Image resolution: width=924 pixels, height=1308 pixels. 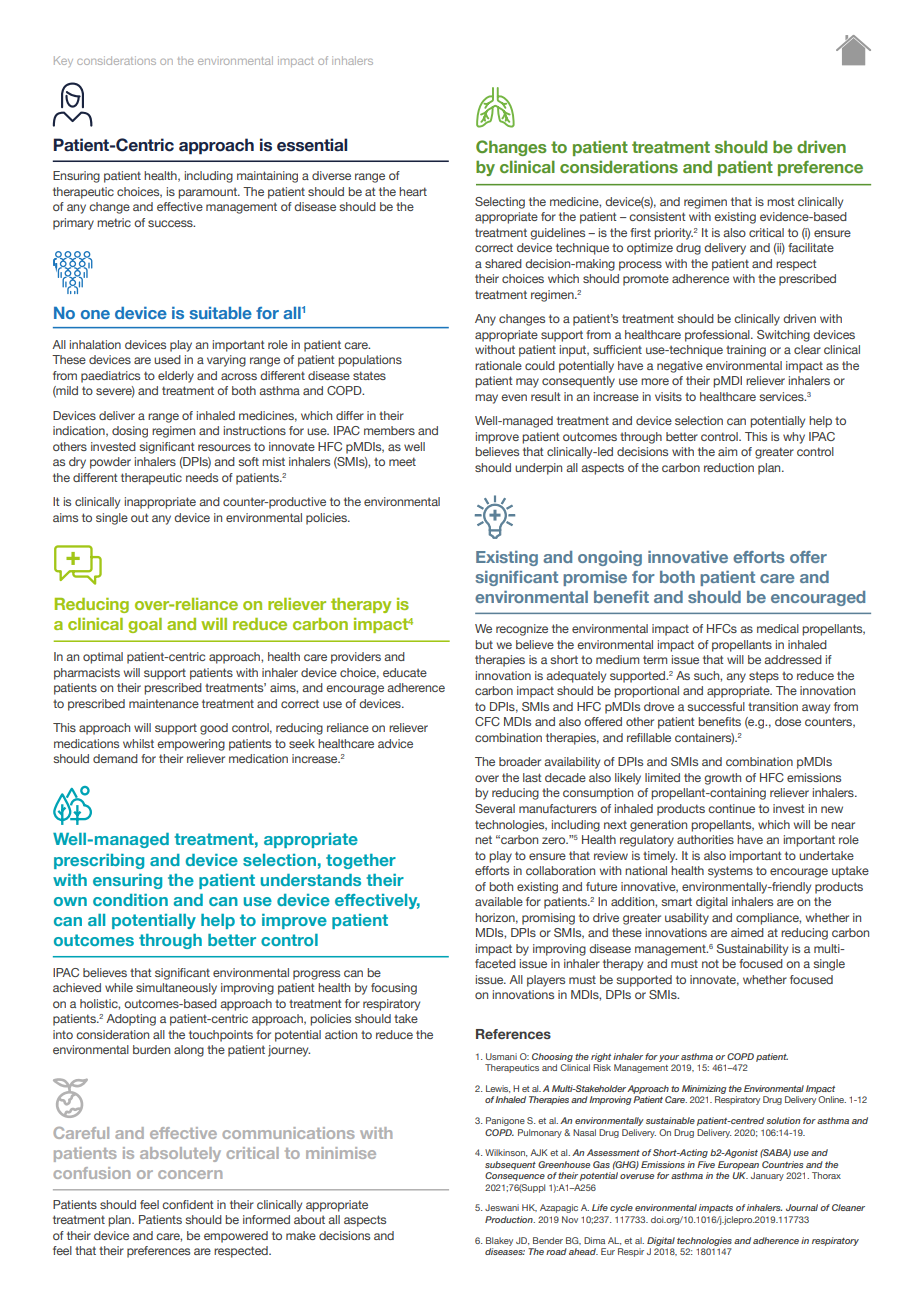 I want to click on heart, so click(x=413, y=191).
